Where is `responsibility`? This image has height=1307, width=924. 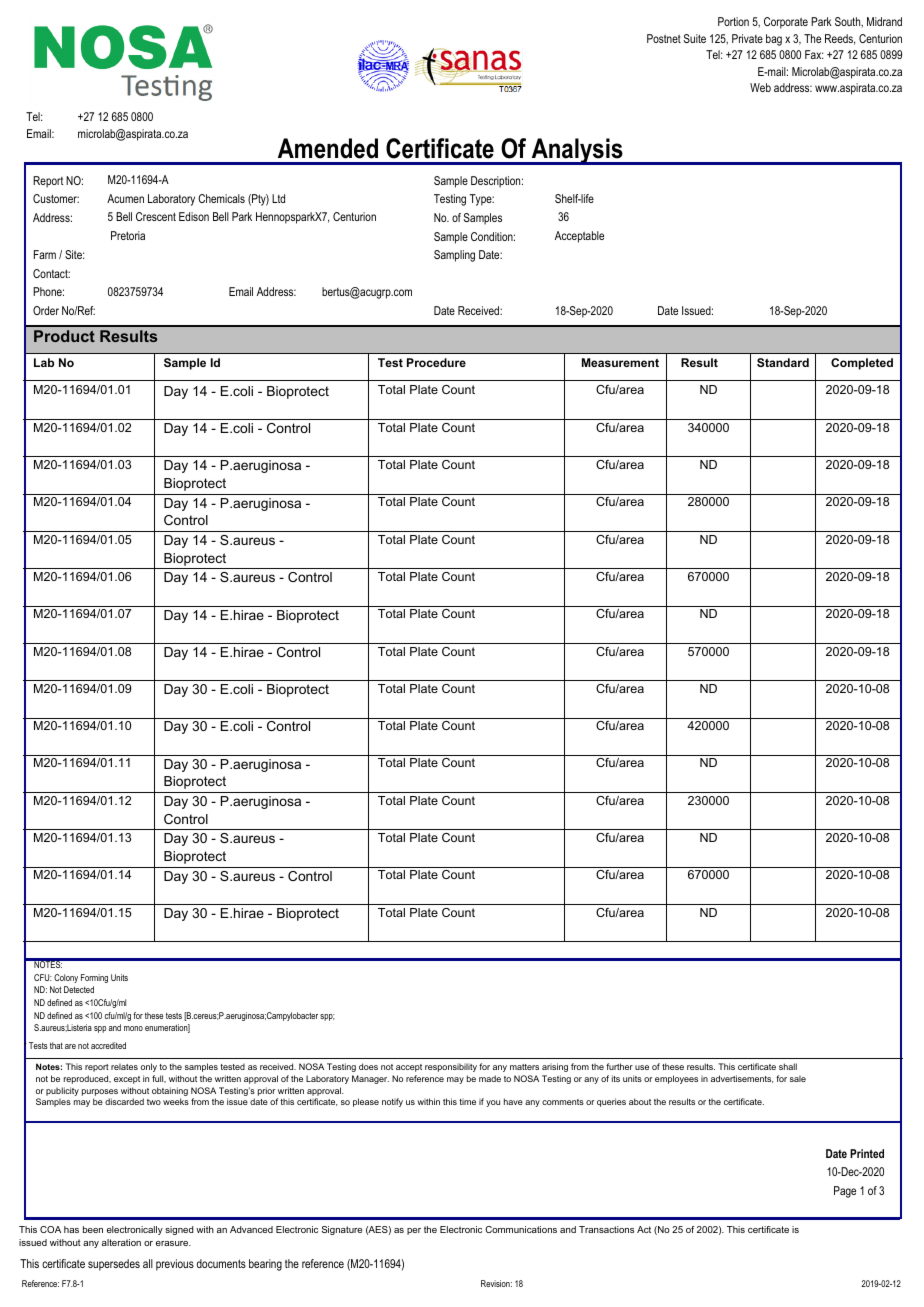
responsibility is located at coordinates (451, 1068).
